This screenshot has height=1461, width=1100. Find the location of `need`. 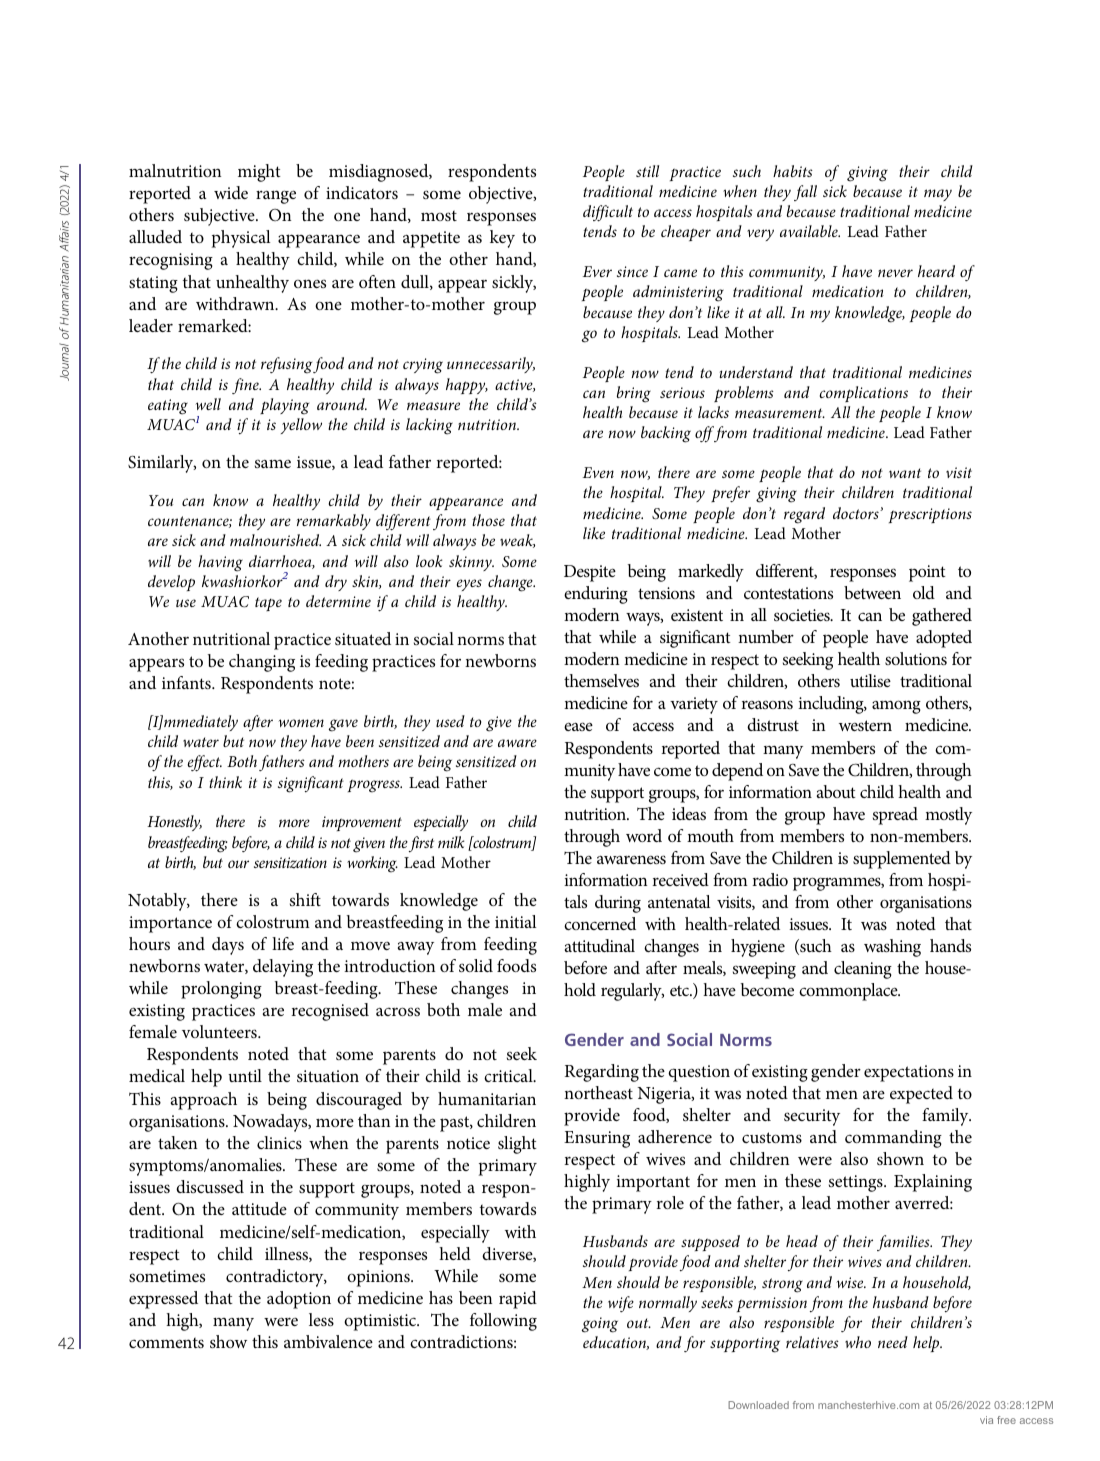

need is located at coordinates (893, 1342).
